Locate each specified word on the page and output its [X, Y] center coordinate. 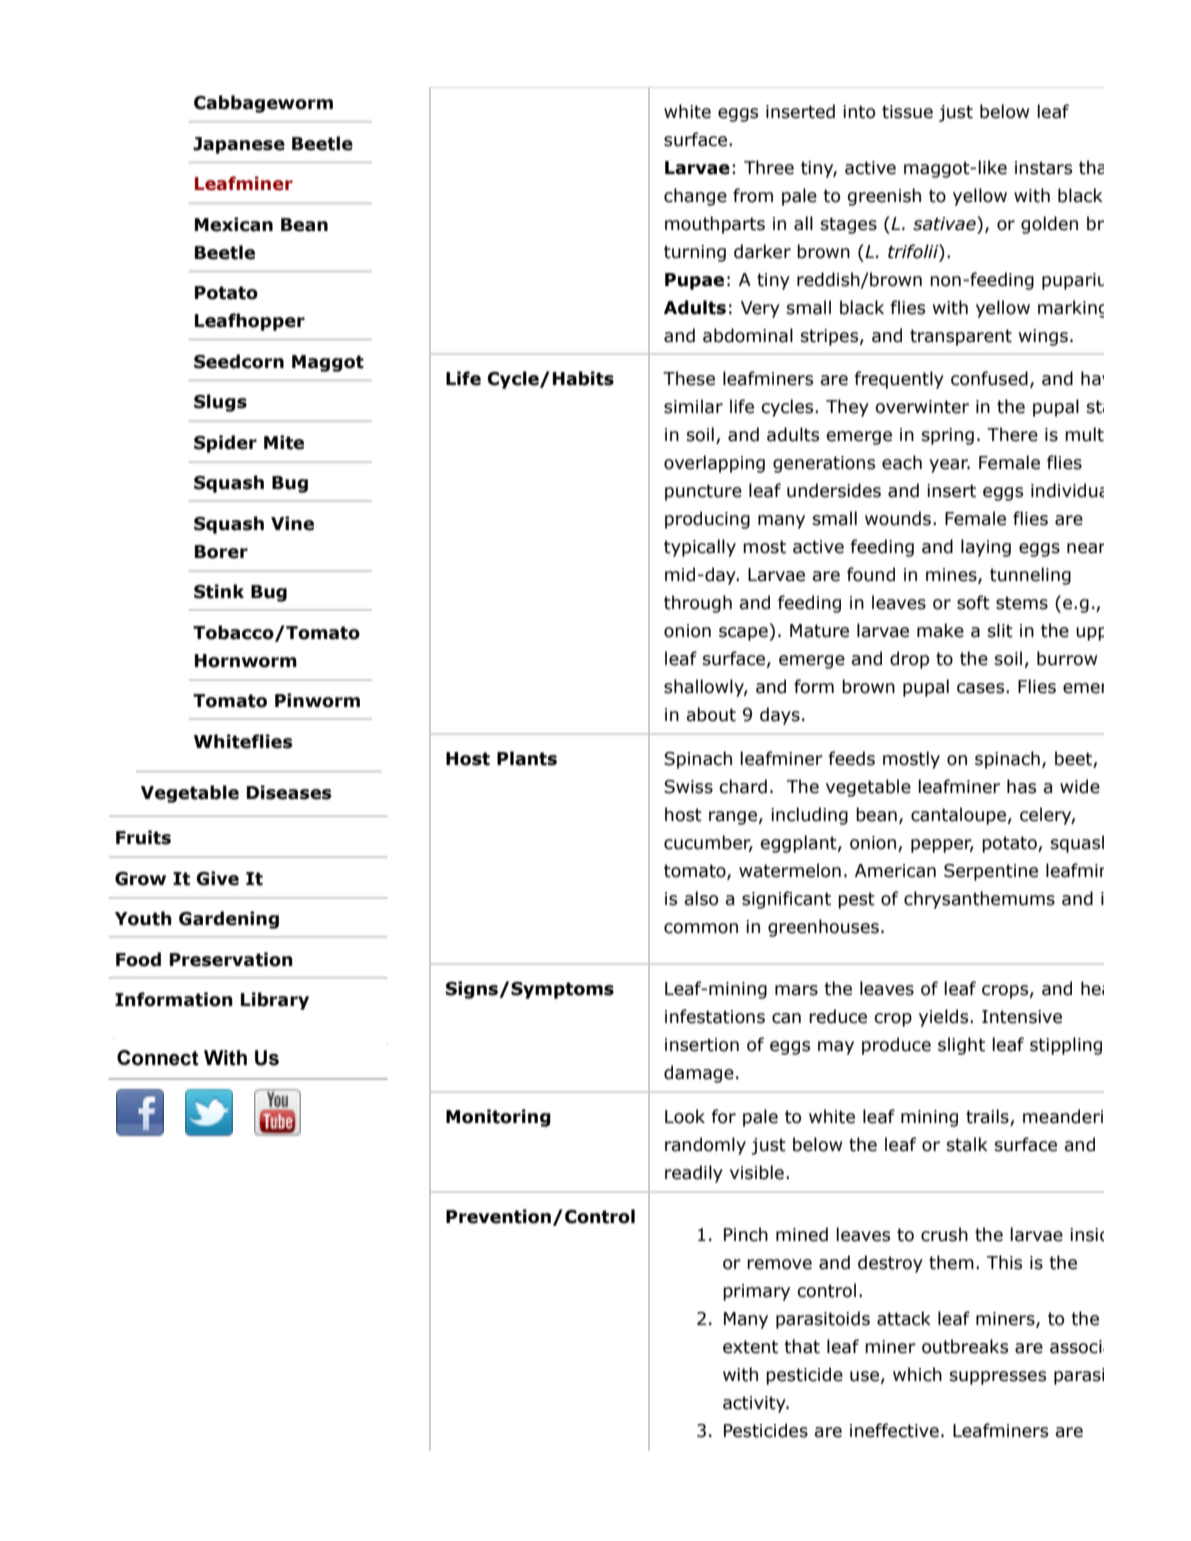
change [695, 197]
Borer [221, 552]
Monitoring [498, 1118]
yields [945, 1018]
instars [1043, 168]
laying [986, 548]
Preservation [231, 959]
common [701, 928]
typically [700, 548]
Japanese [239, 145]
